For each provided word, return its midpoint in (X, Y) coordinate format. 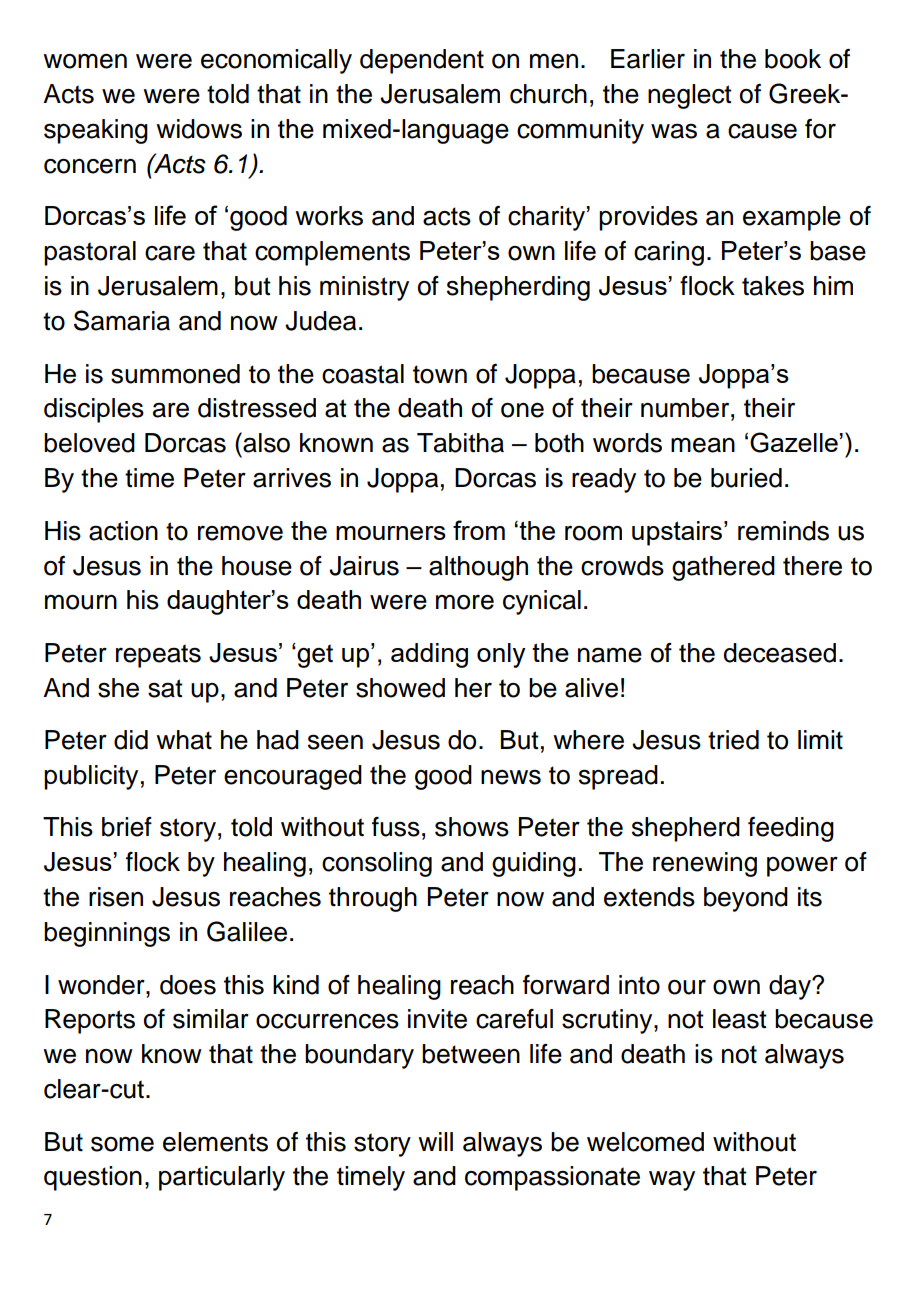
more (465, 602)
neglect (690, 96)
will (435, 1141)
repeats (158, 656)
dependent (422, 61)
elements (215, 1142)
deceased (780, 653)
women (85, 61)
